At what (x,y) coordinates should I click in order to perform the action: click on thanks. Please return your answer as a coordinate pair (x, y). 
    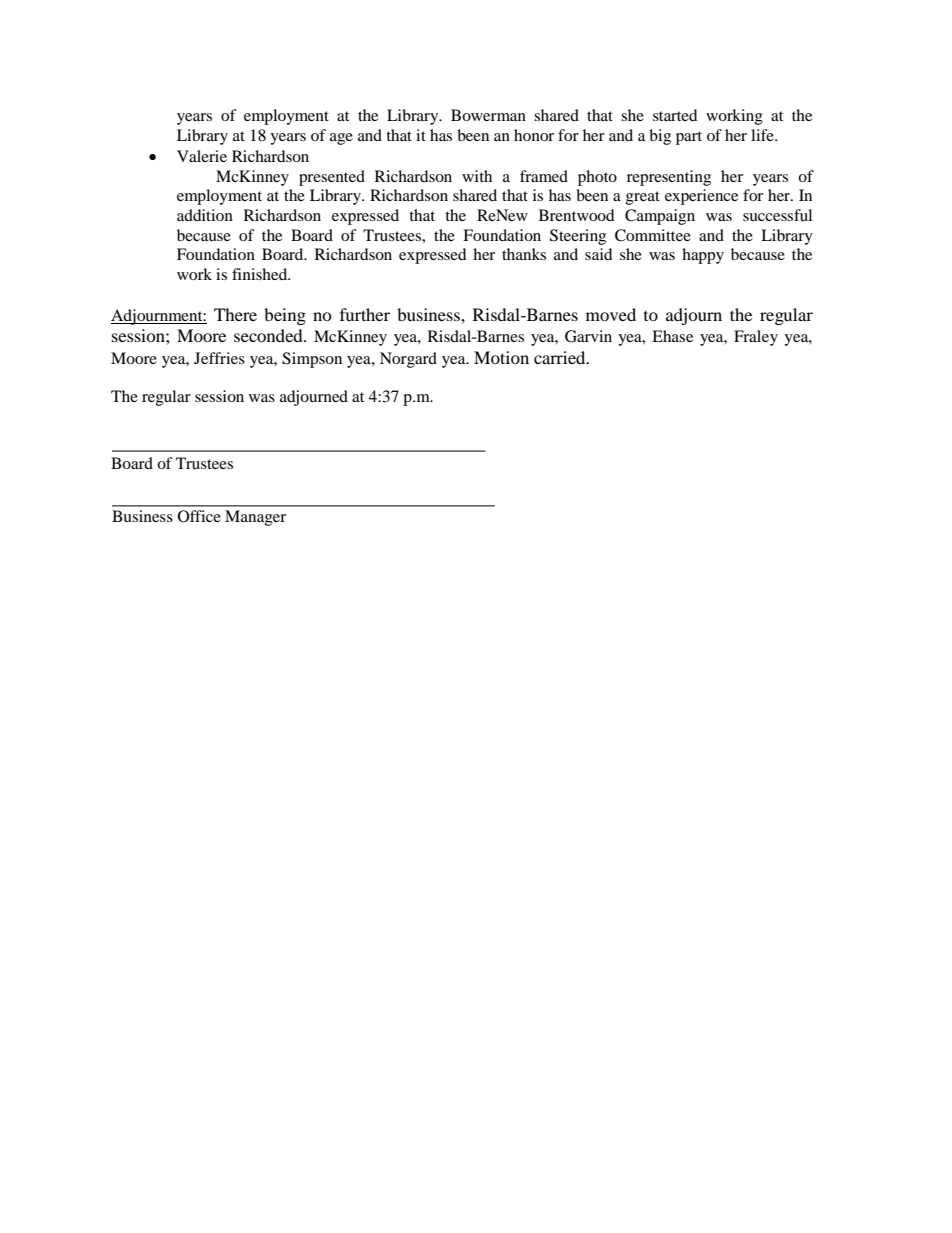
    Looking at the image, I should click on (524, 254).
